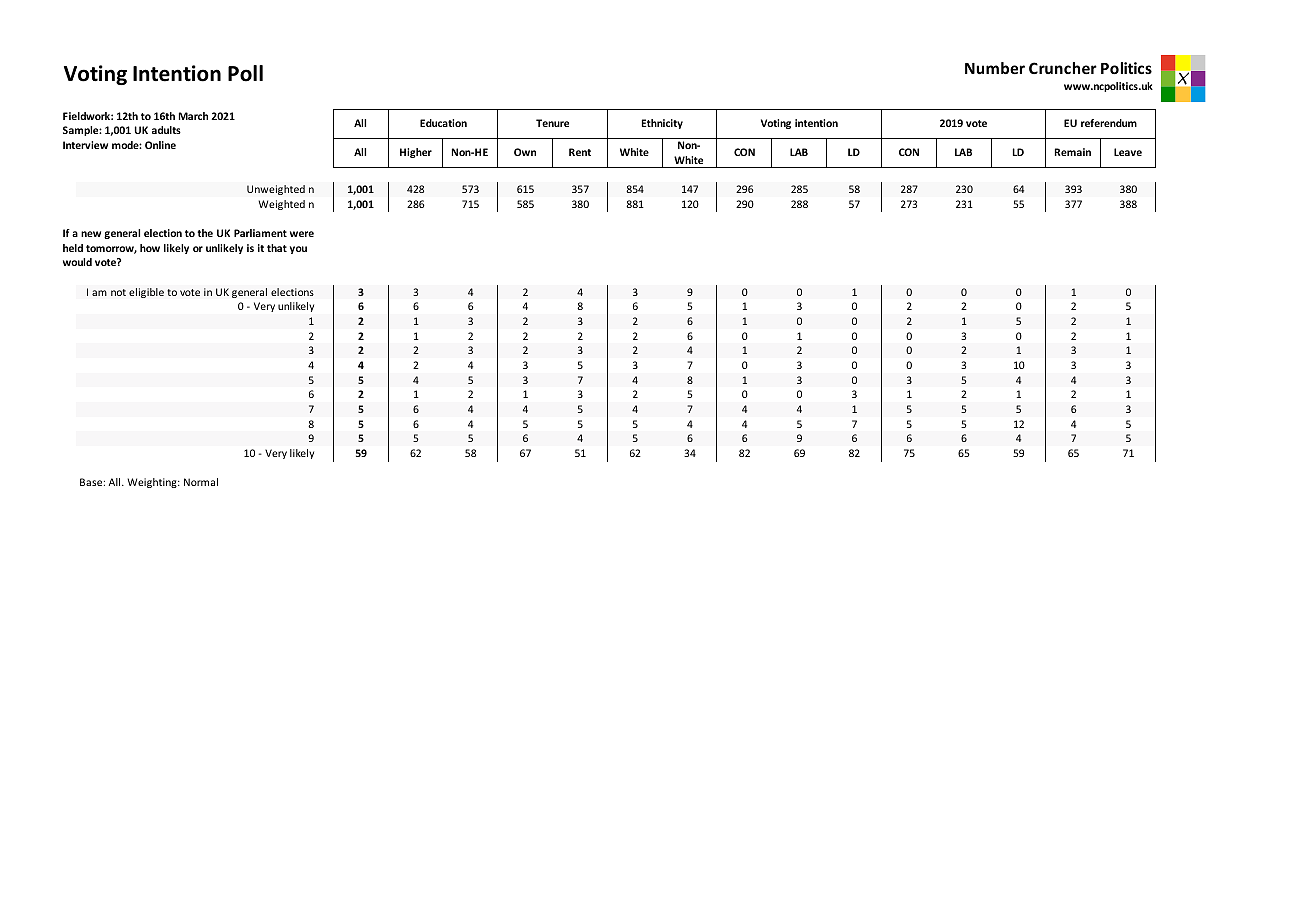 This screenshot has height=924, width=1308. What do you see at coordinates (201, 482) in the screenshot?
I see `Normal` at bounding box center [201, 482].
